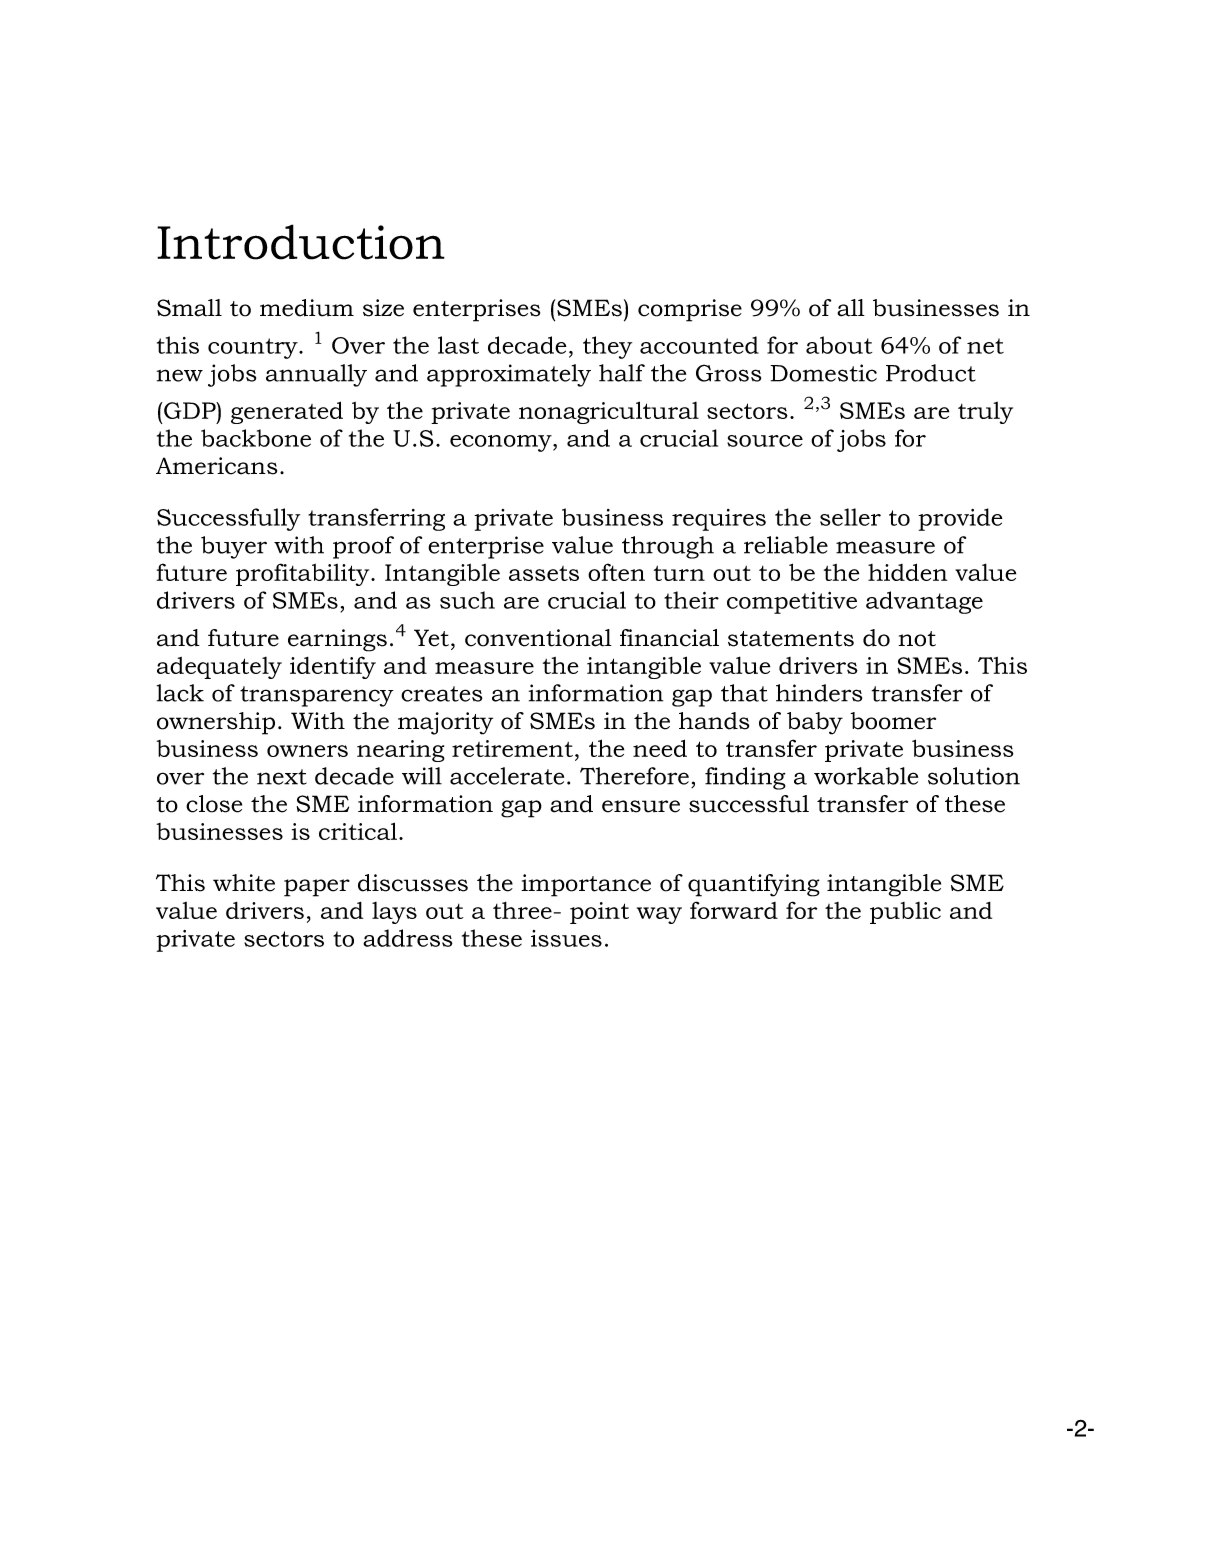 The height and width of the image is (1565, 1209). Describe the element at coordinates (616, 572) in the image. I see `often` at that location.
